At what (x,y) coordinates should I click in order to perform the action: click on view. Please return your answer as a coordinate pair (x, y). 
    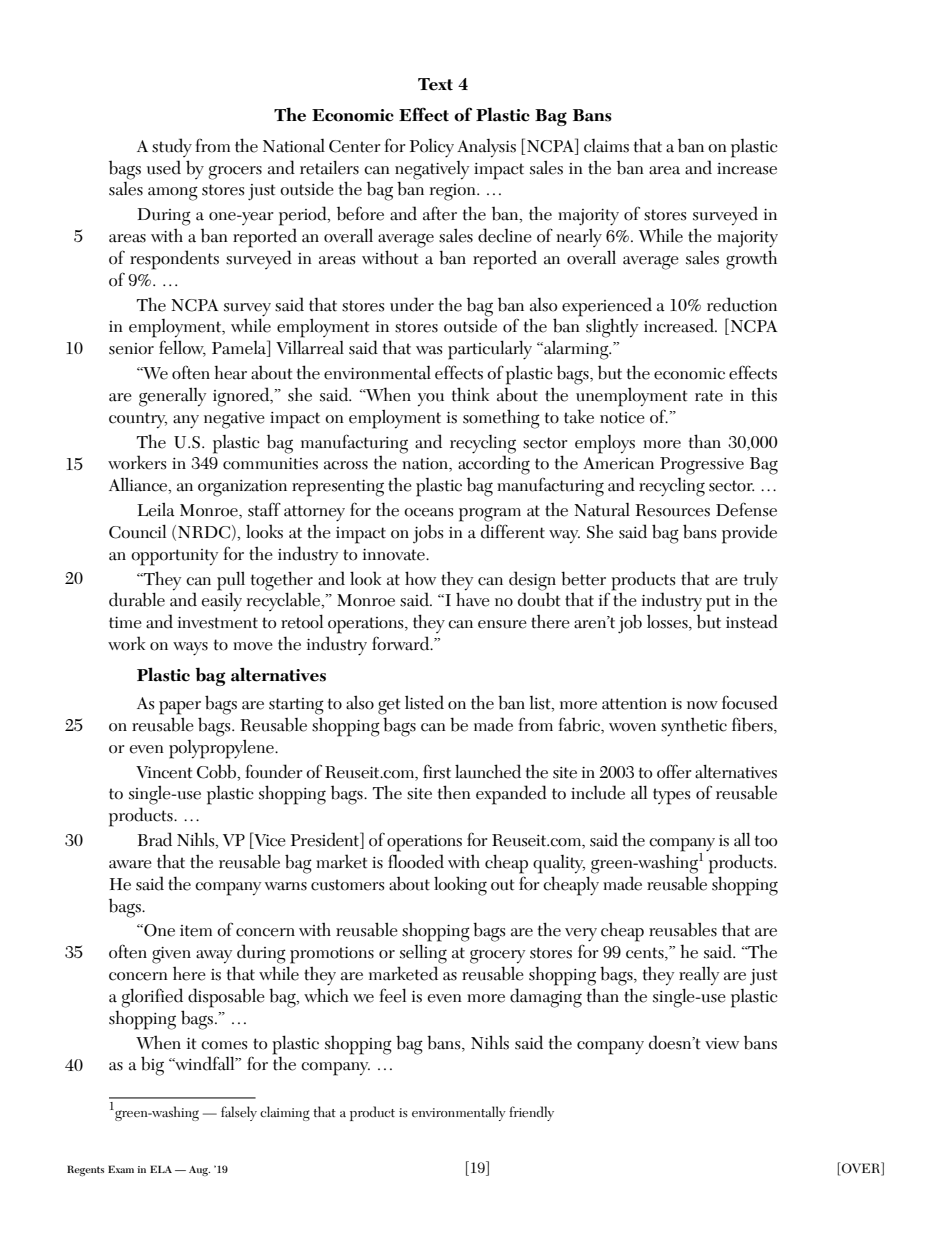
    Looking at the image, I should click on (722, 1044).
